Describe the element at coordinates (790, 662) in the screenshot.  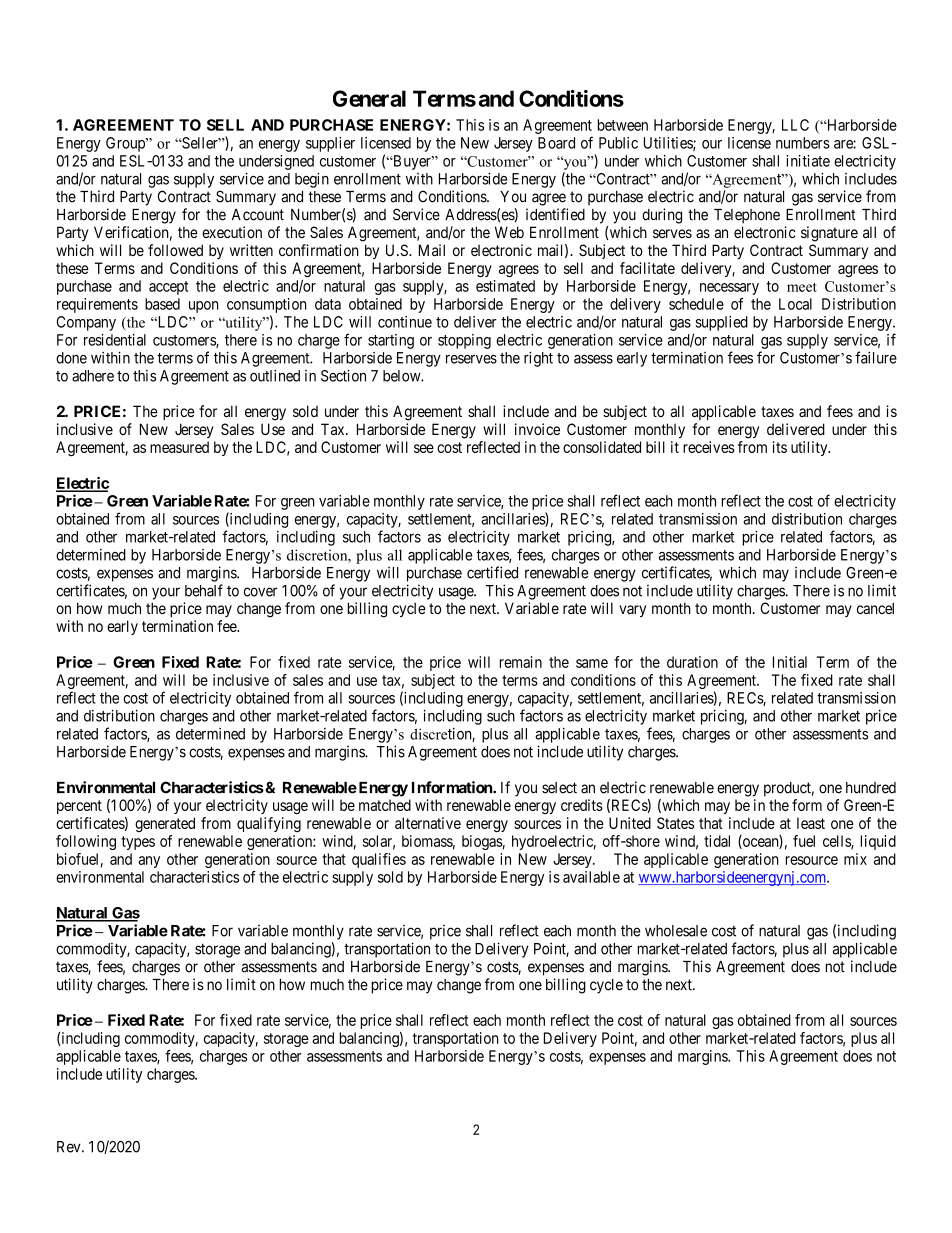
I see `Initial` at that location.
